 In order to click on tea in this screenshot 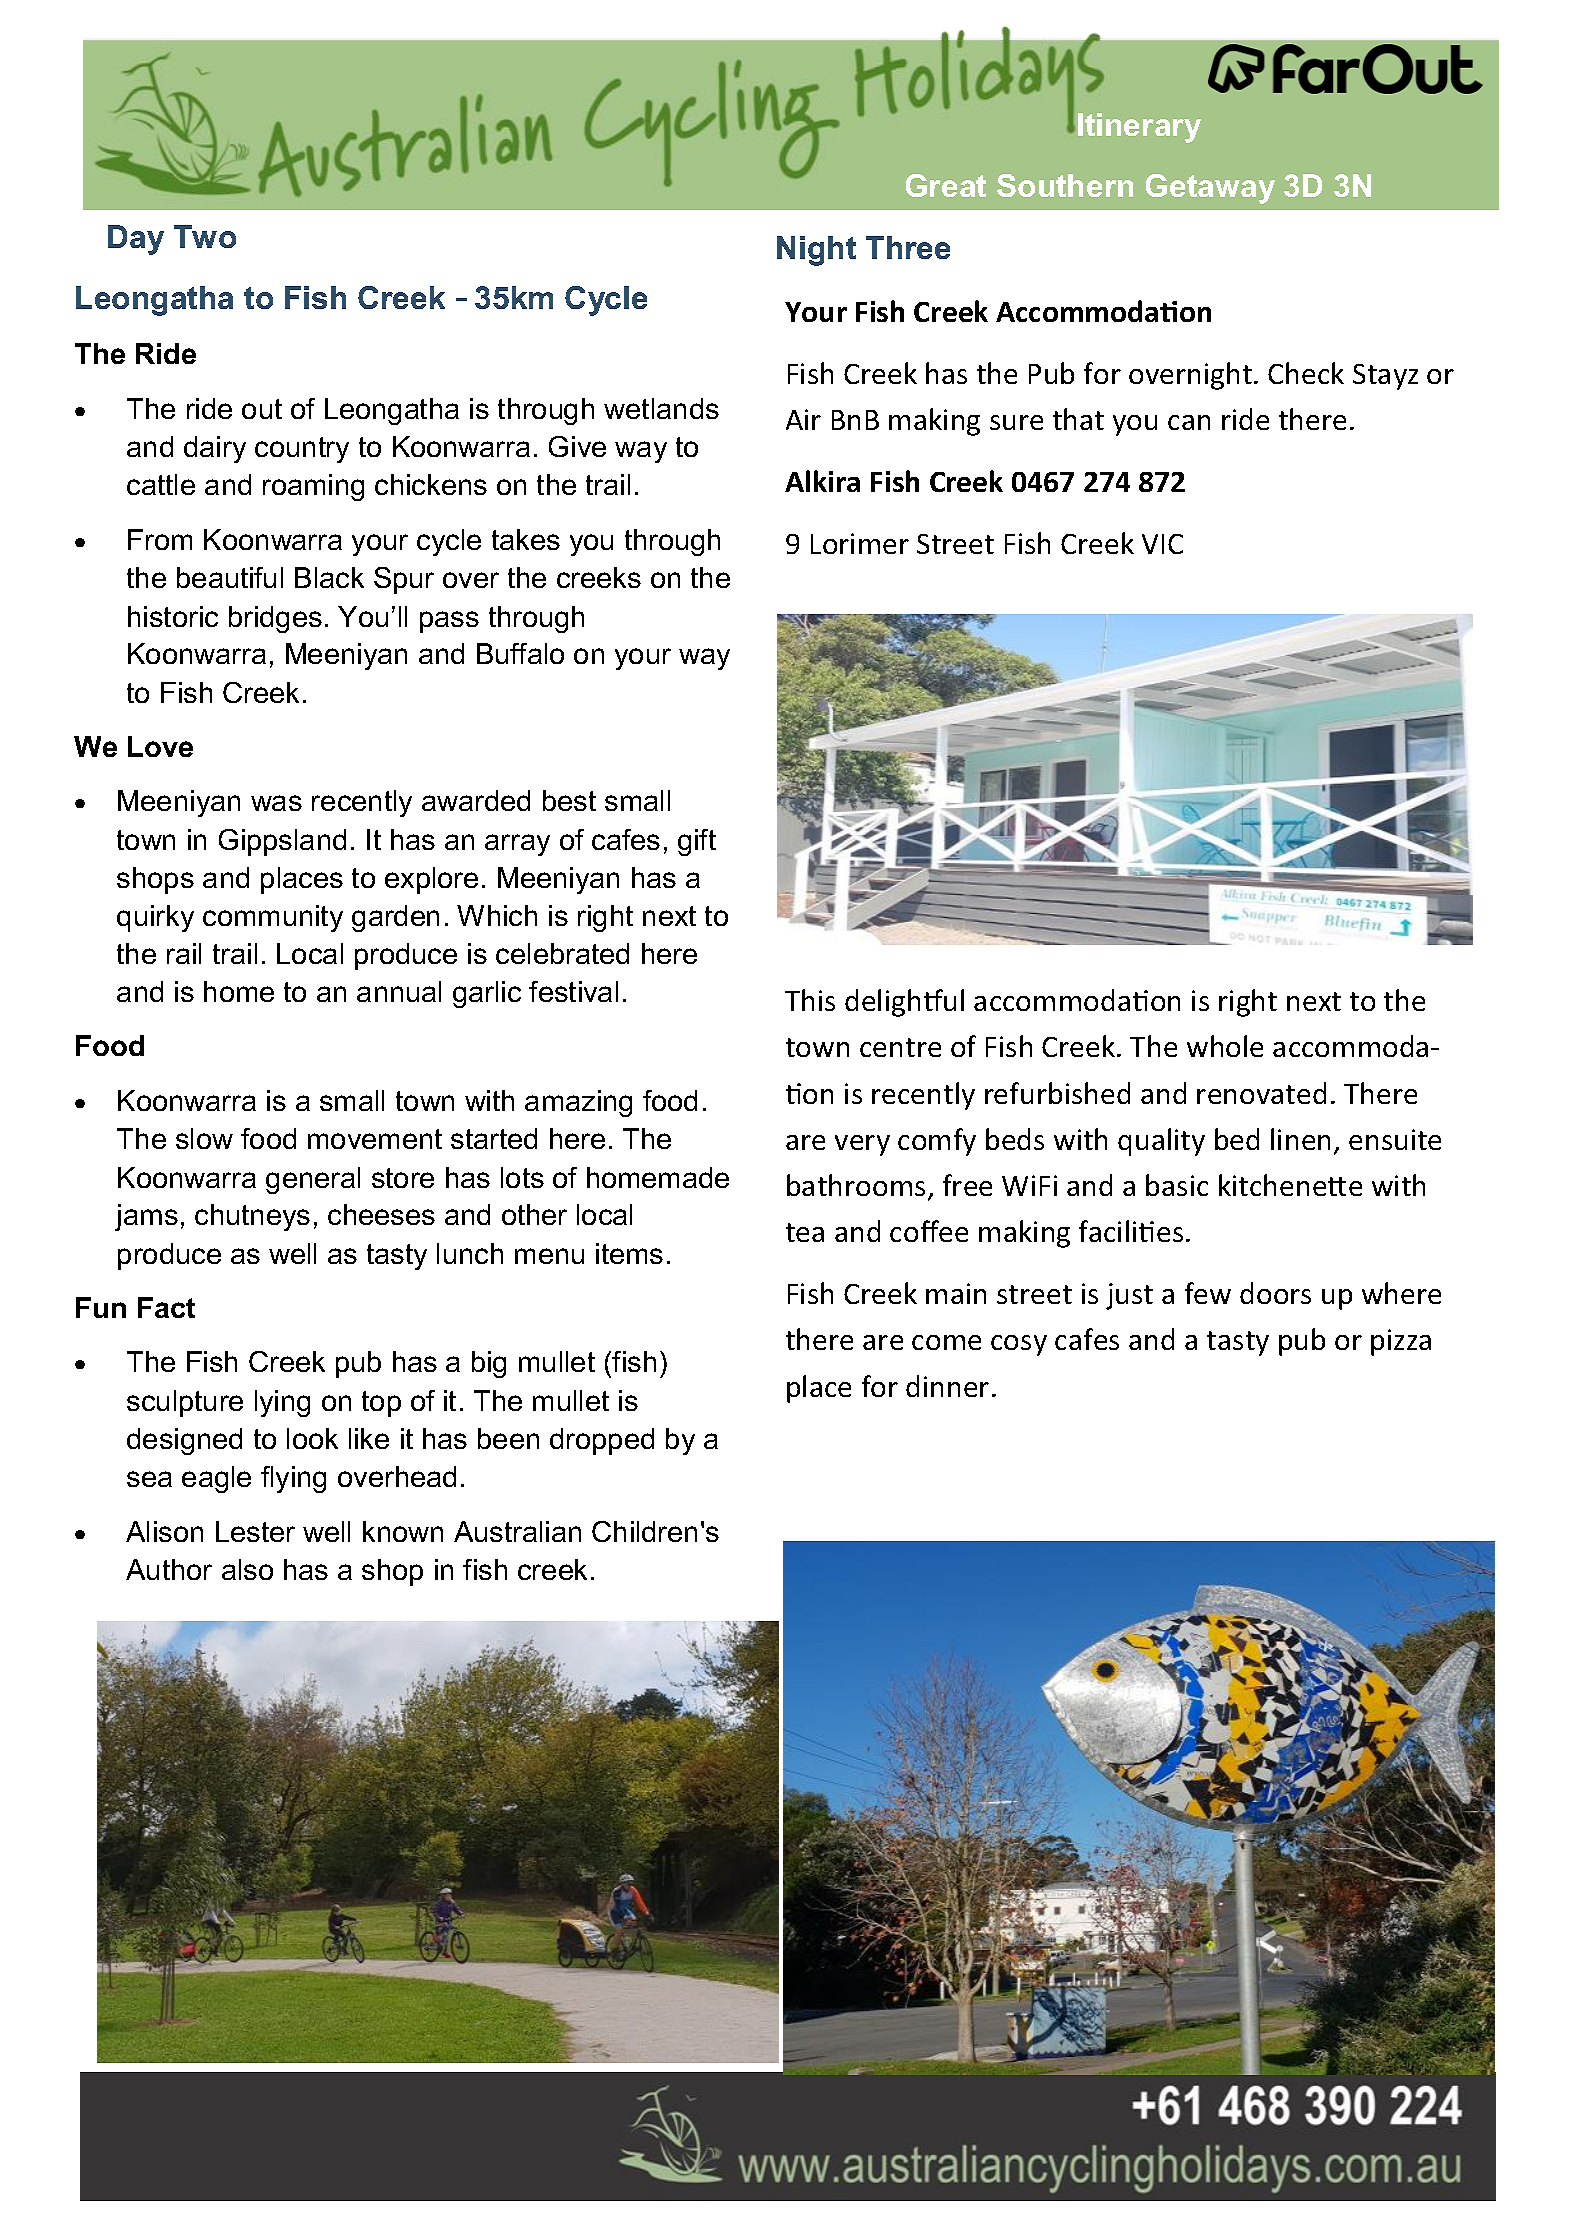, I will do `click(805, 1232)`.
